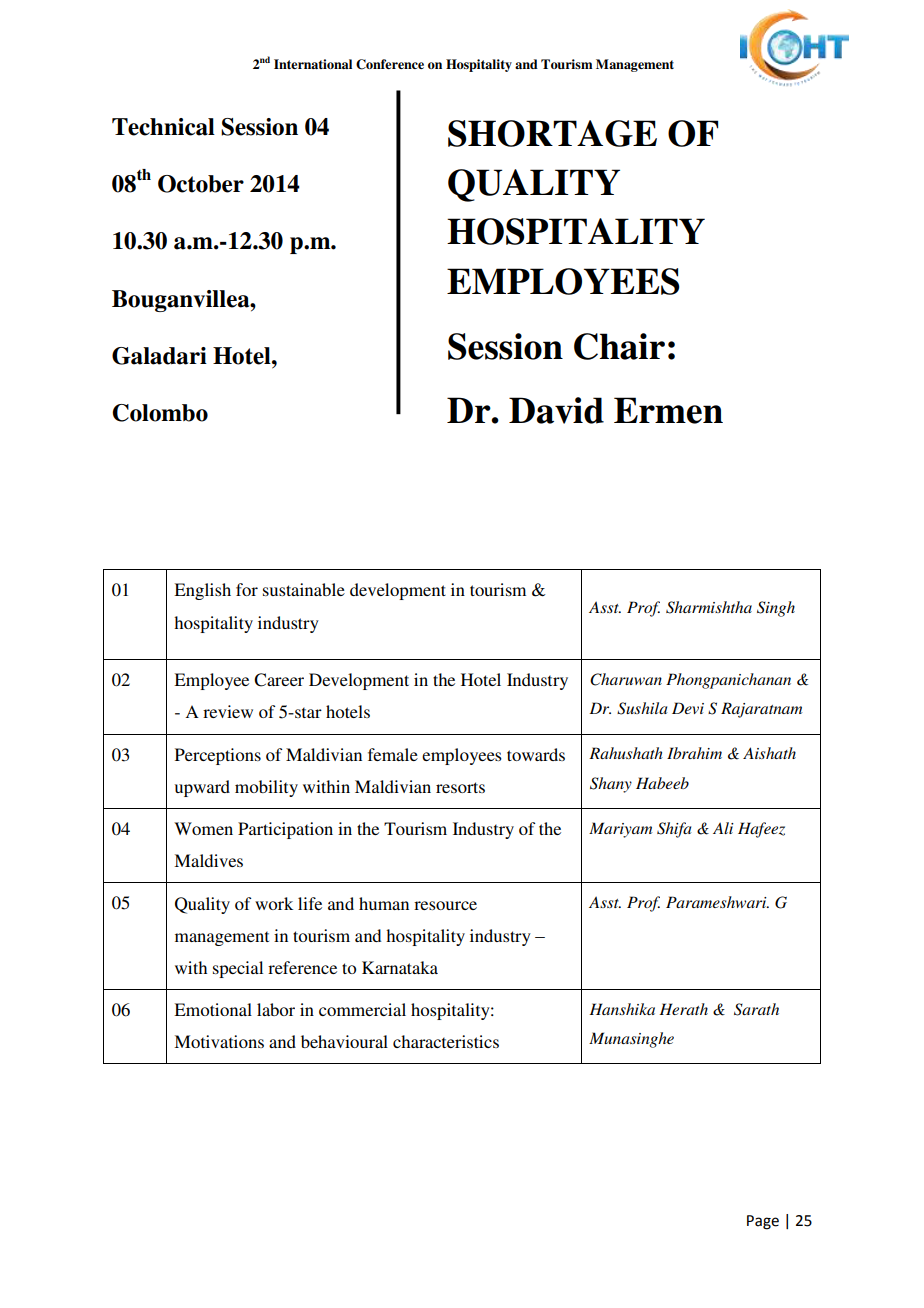 The height and width of the screenshot is (1308, 924). I want to click on Colombo, so click(160, 413).
